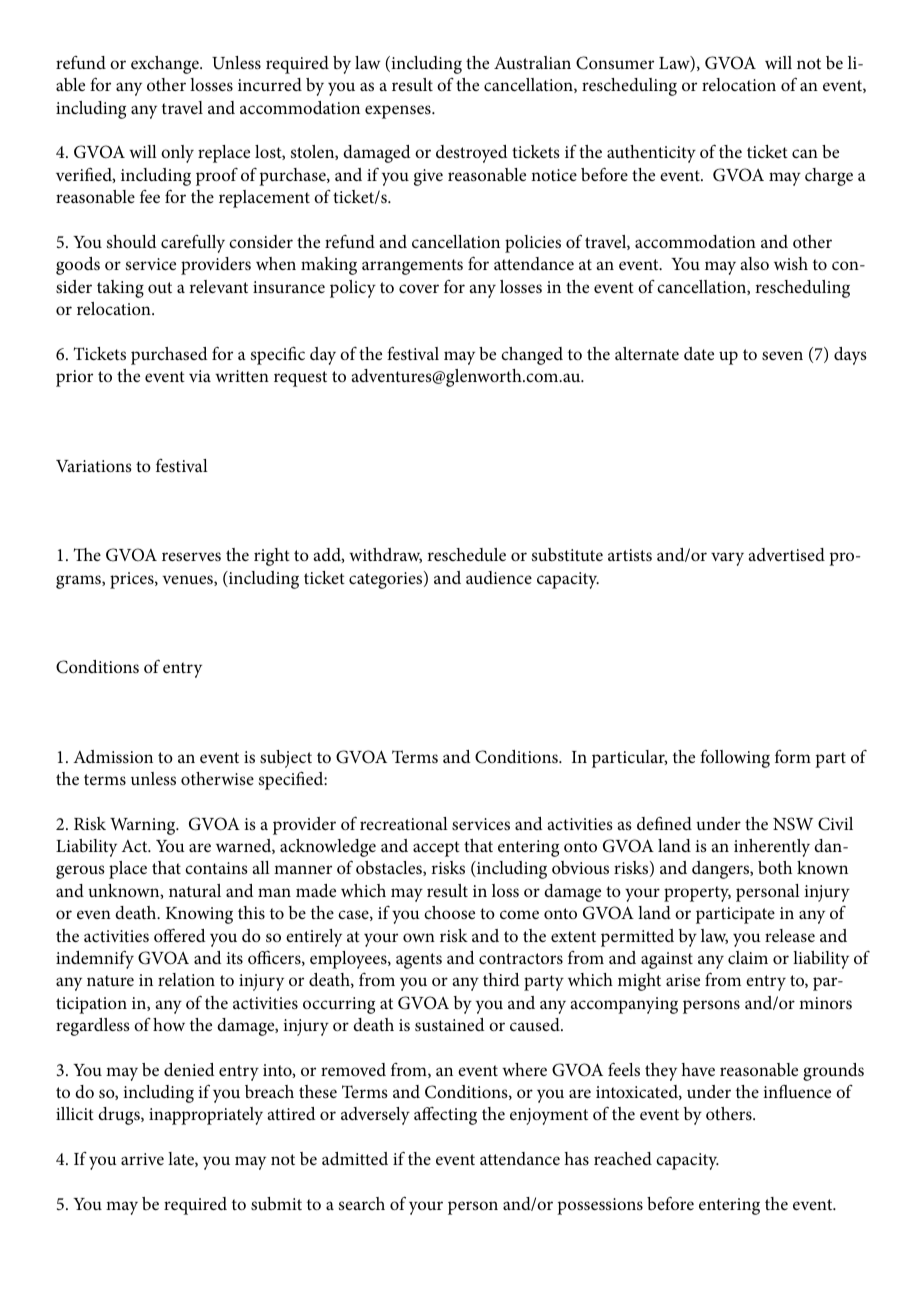 This screenshot has height=1308, width=924. Describe the element at coordinates (829, 177) in the screenshot. I see `charge` at that location.
